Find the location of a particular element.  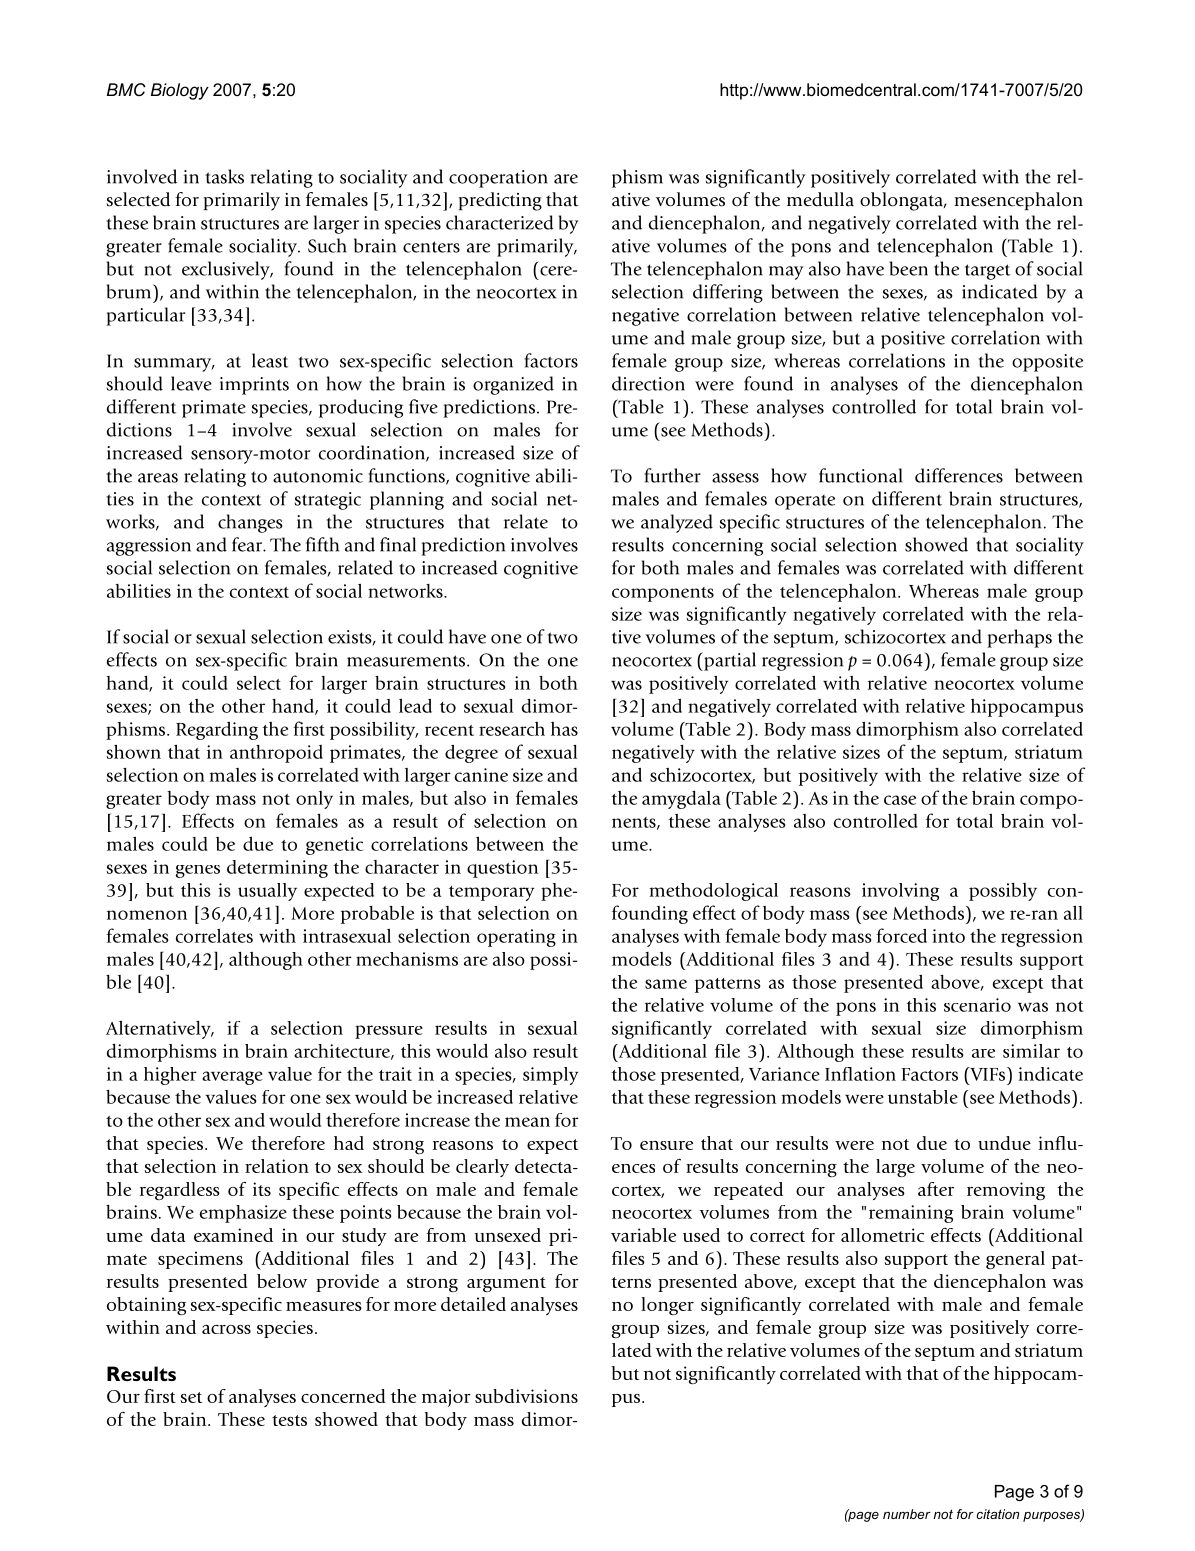

average is located at coordinates (232, 1078).
